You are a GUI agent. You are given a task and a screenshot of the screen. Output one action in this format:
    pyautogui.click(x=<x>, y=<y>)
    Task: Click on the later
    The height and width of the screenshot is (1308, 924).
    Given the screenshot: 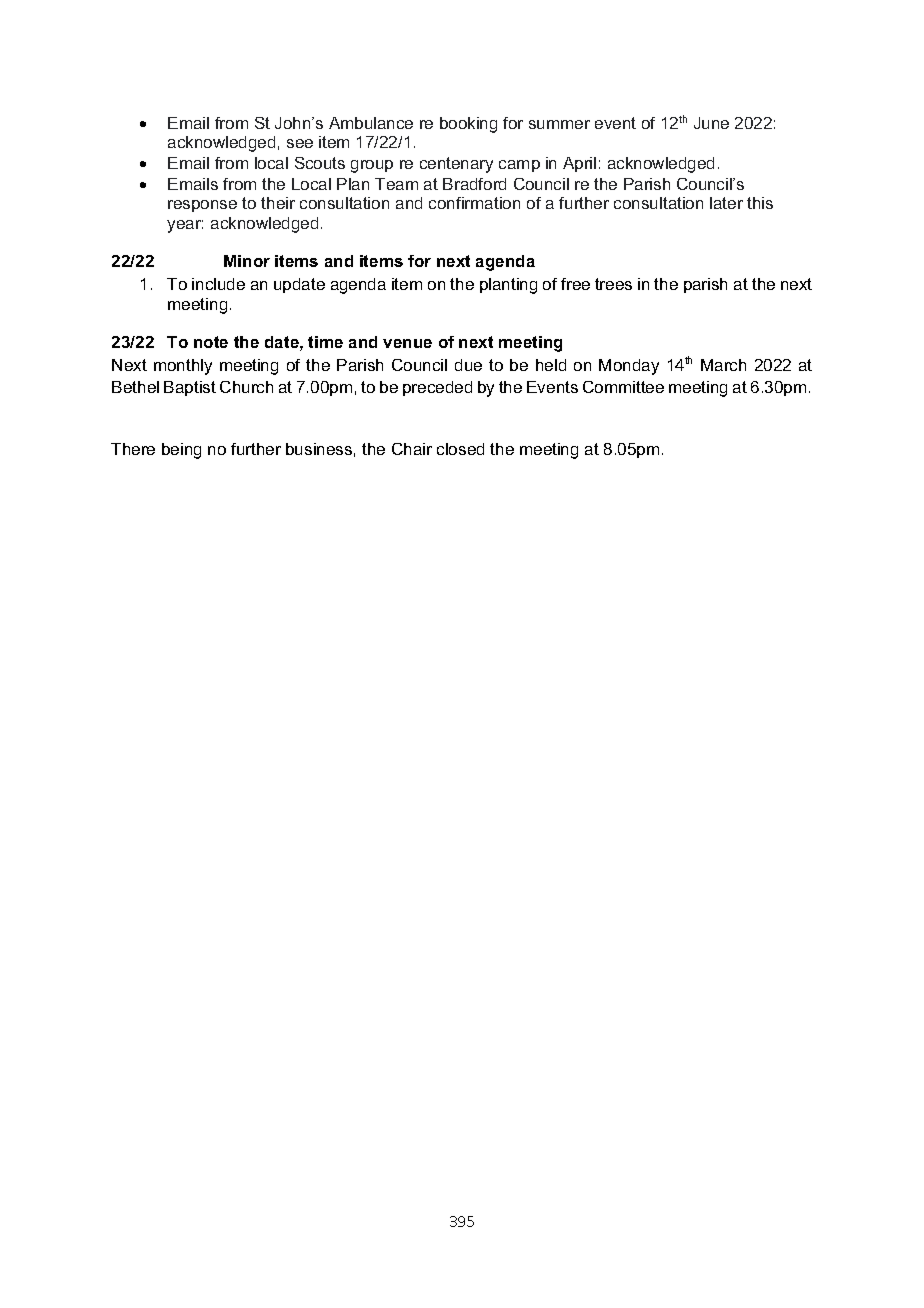 What is the action you would take?
    pyautogui.click(x=726, y=203)
